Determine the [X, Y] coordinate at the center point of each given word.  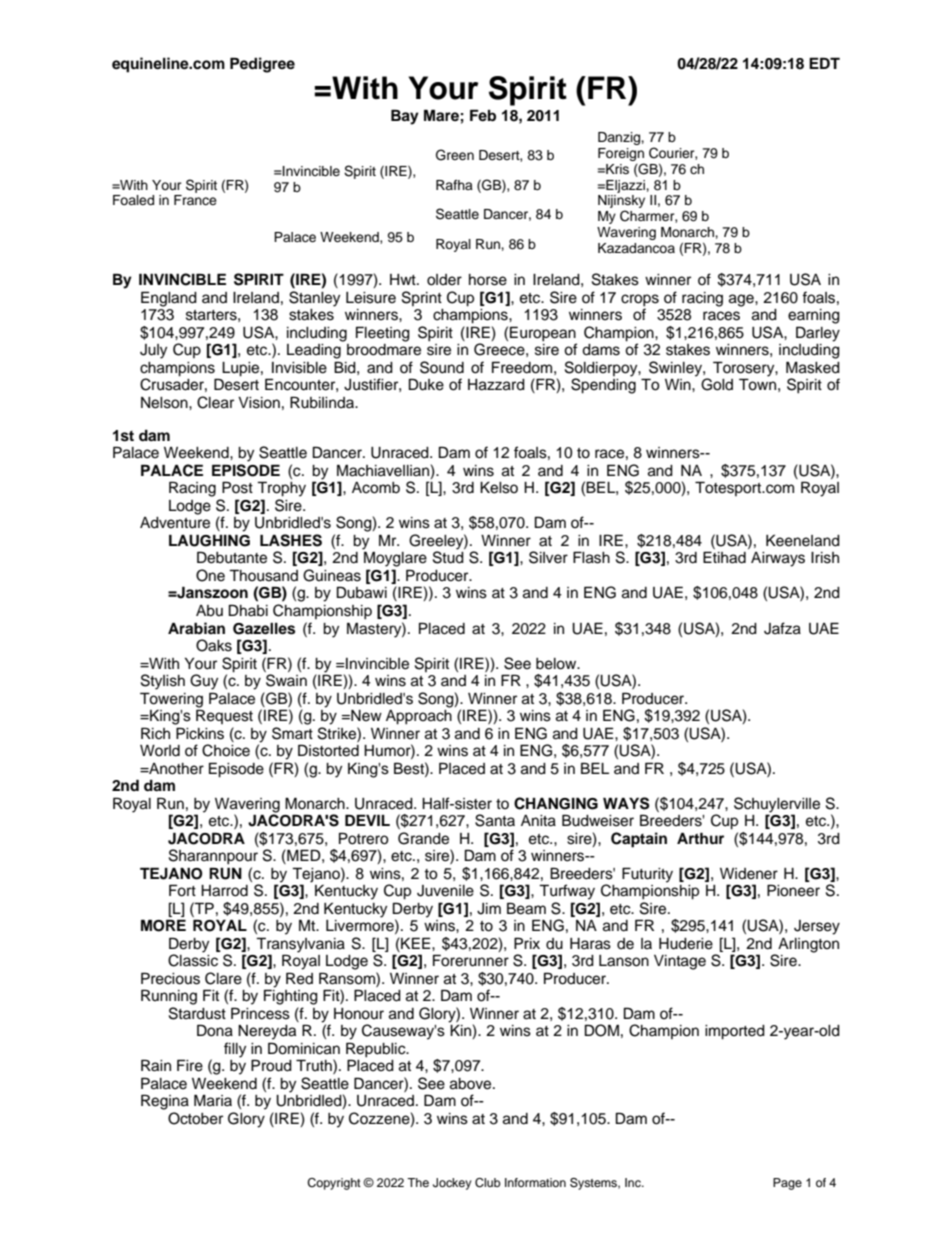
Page [787, 1184]
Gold [717, 384]
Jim [489, 909]
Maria [213, 1100]
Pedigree [262, 65]
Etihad [724, 557]
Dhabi [248, 610]
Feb [483, 115]
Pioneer [793, 890]
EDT [824, 63]
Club [488, 1183]
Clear [215, 402]
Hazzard [496, 385]
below [557, 664]
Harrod [224, 891]
